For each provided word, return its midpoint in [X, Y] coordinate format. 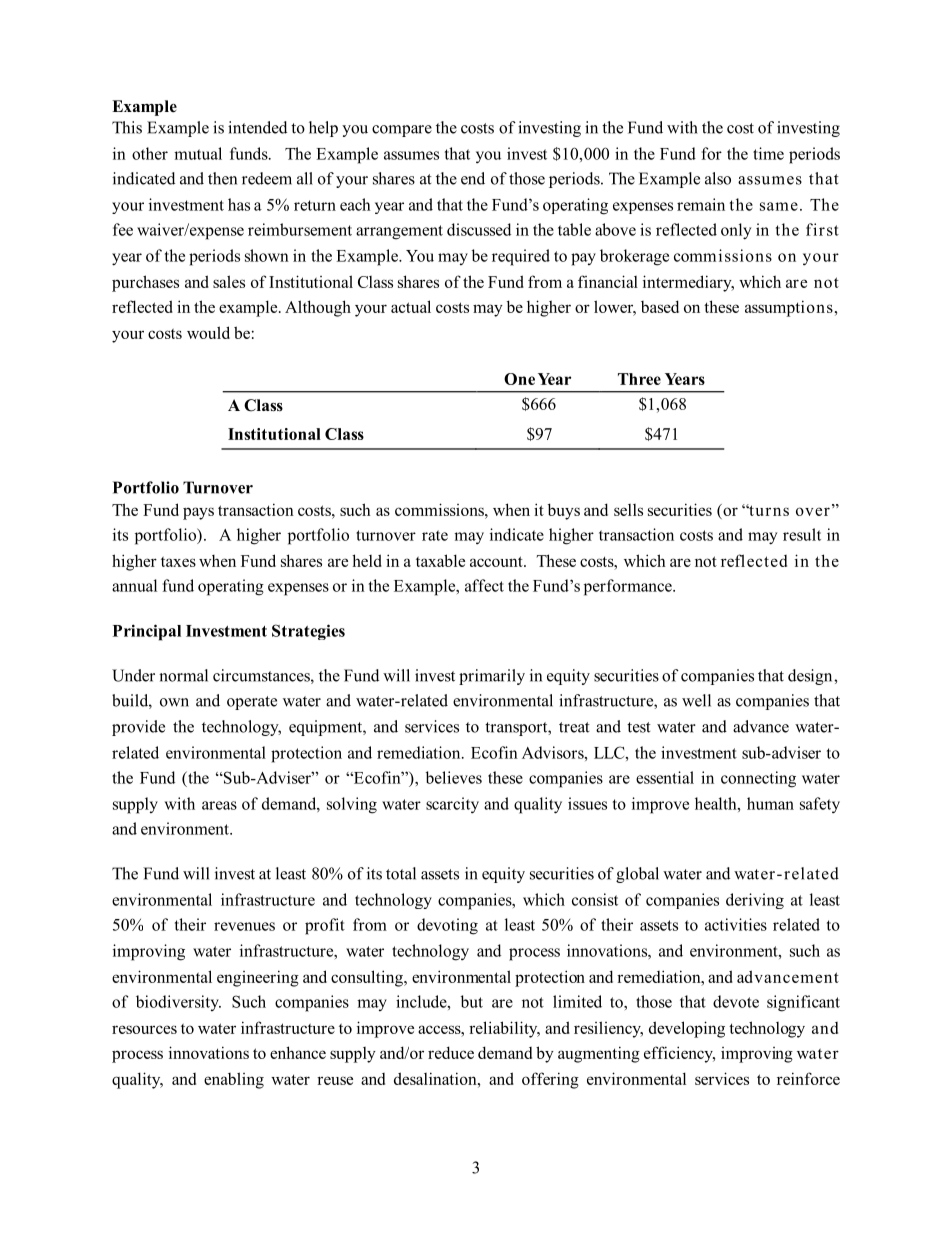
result [802, 534]
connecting [758, 779]
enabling [234, 1080]
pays [198, 513]
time [768, 153]
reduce [451, 1052]
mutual [198, 153]
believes [454, 777]
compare [402, 131]
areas [219, 805]
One [519, 379]
